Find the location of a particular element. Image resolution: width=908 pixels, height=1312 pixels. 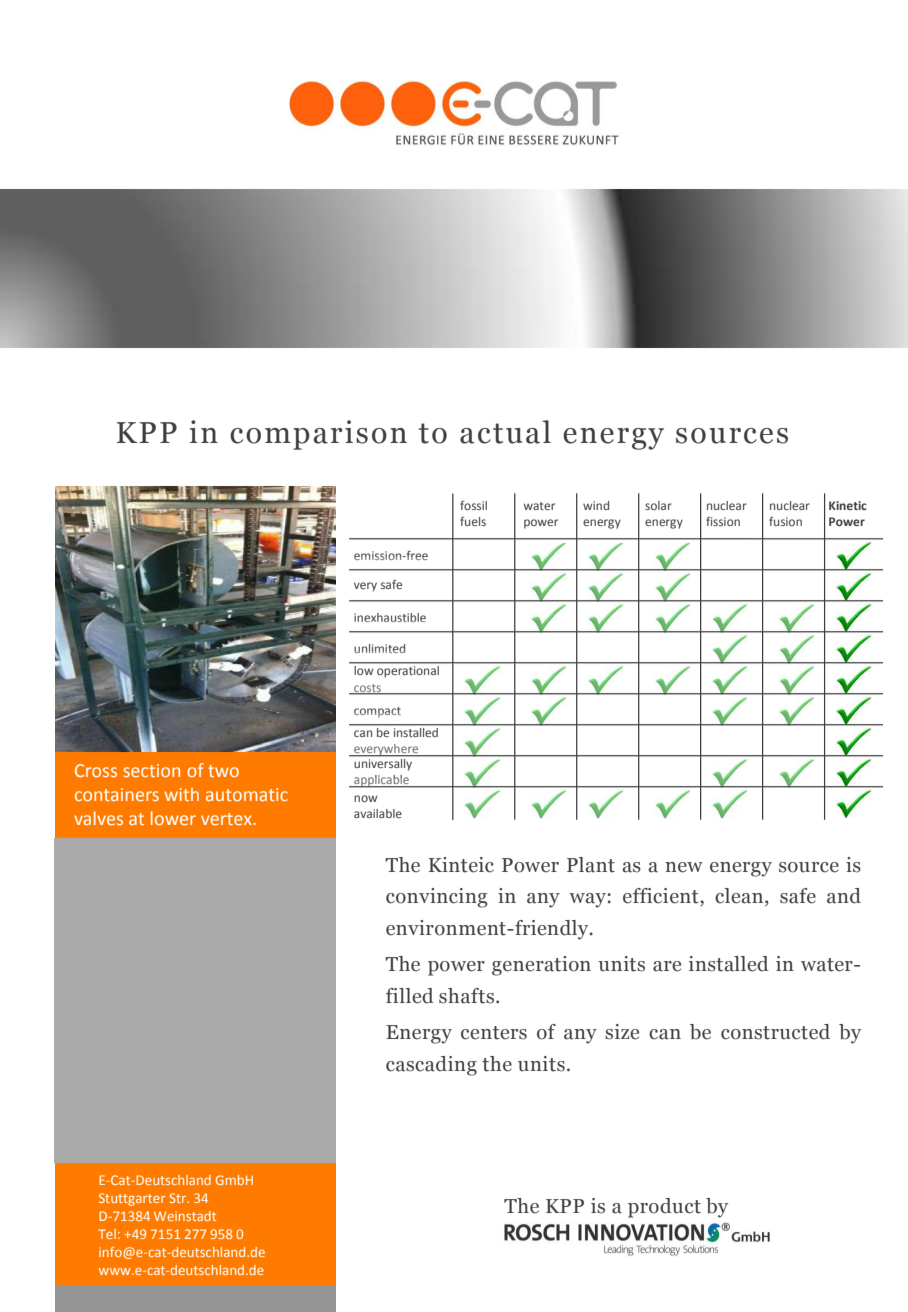

actual is located at coordinates (505, 432).
